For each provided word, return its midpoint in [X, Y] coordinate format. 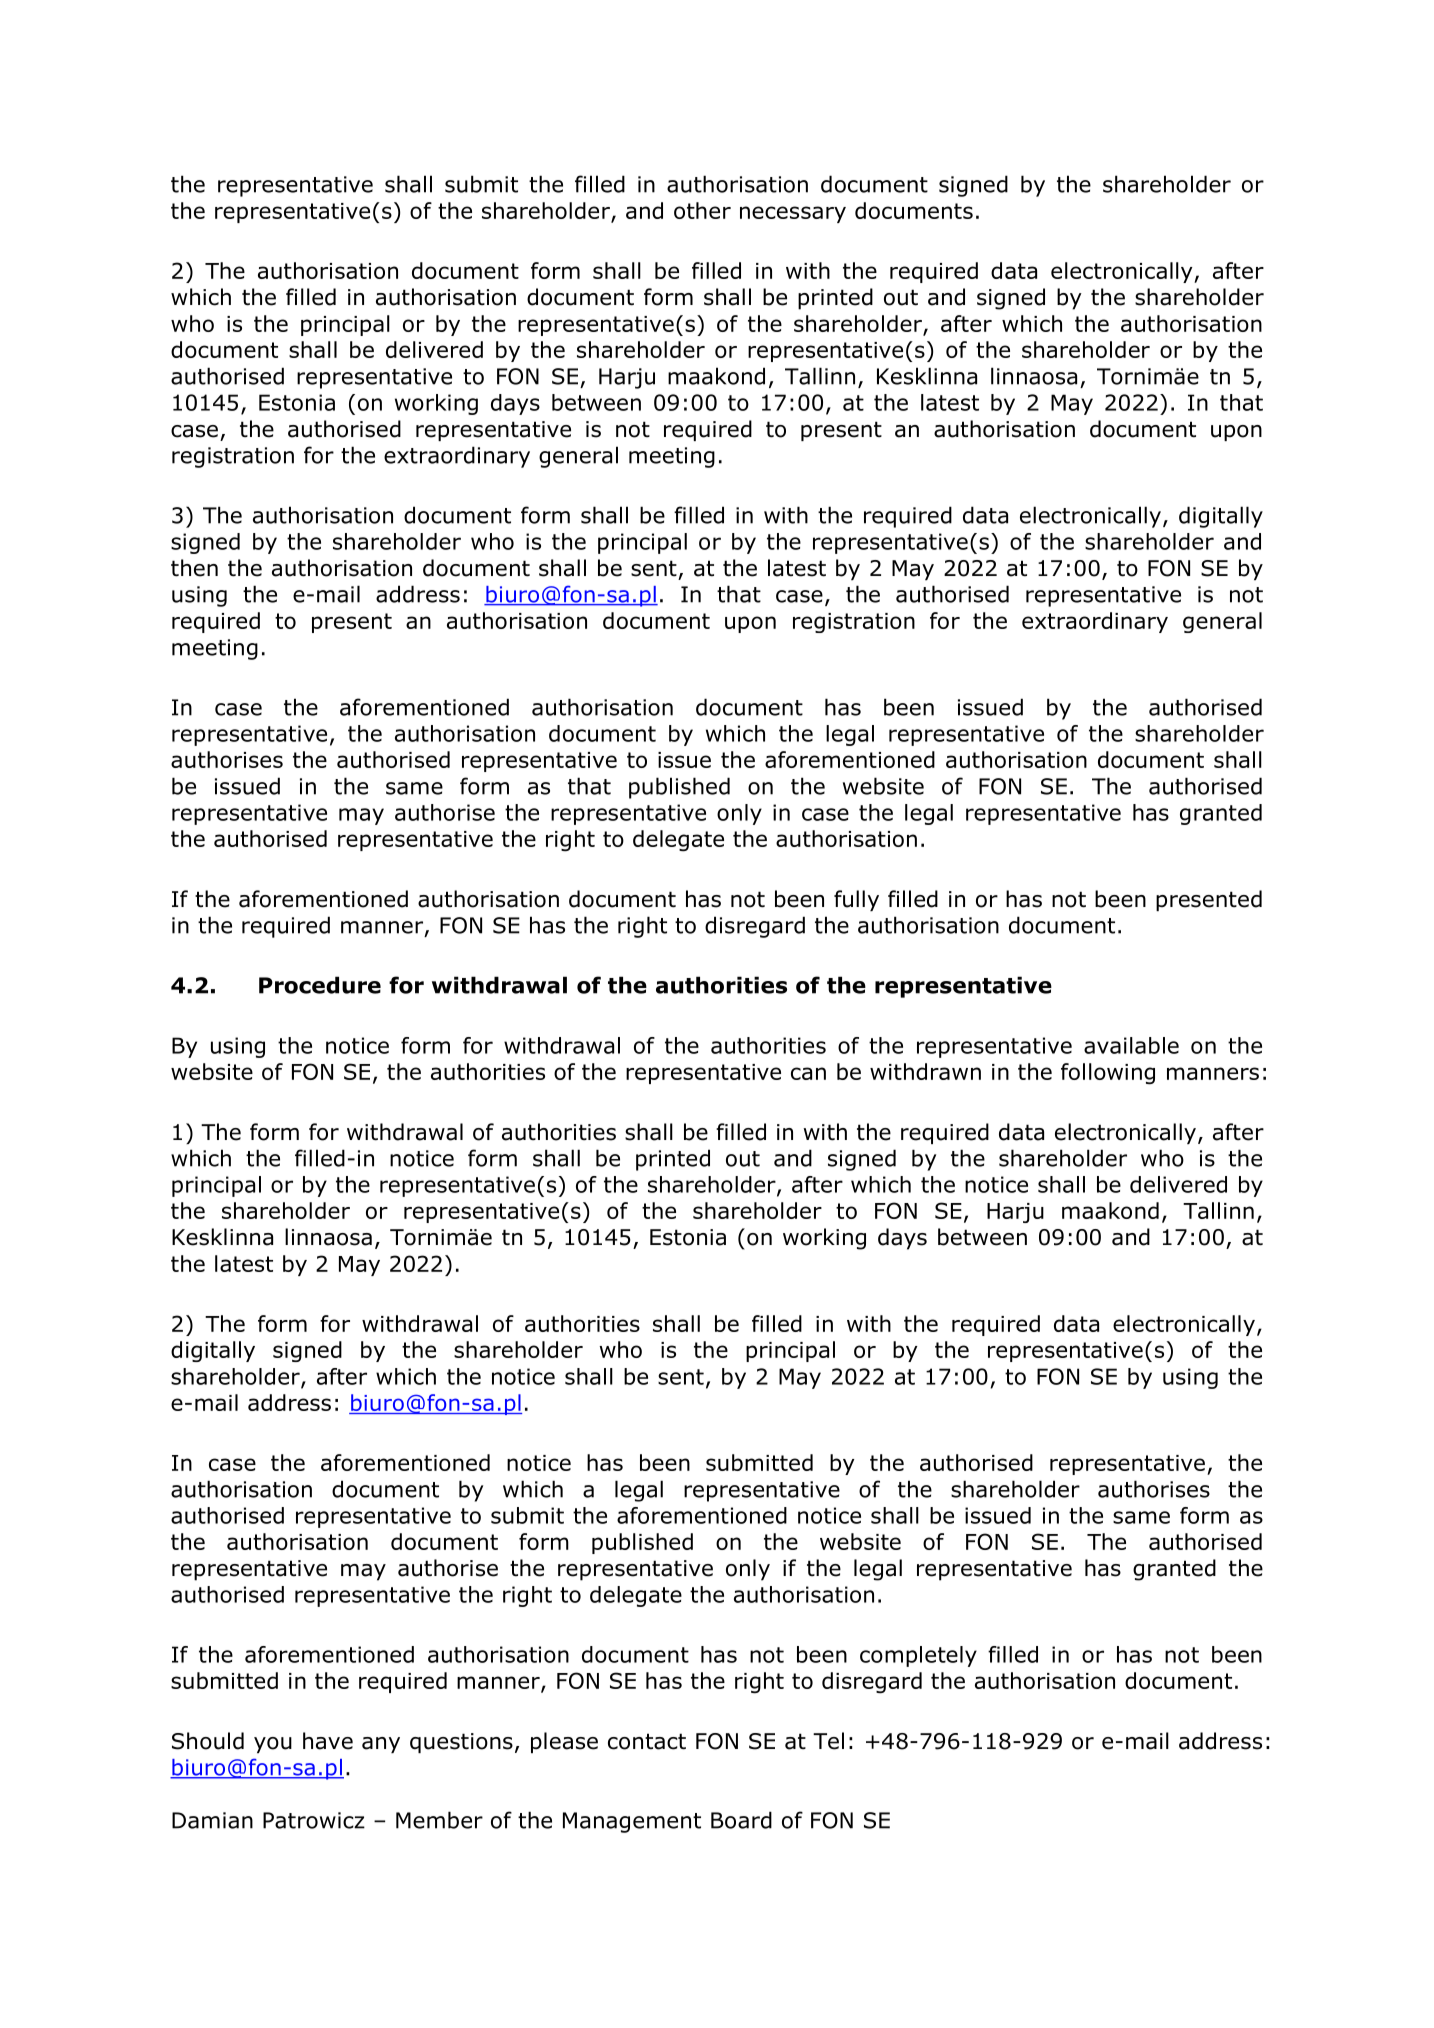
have [328, 1741]
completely [918, 1656]
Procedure [320, 985]
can [808, 1073]
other [702, 210]
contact [647, 1741]
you [273, 1745]
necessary [793, 214]
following [1108, 1074]
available [1131, 1045]
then [194, 568]
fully [856, 900]
